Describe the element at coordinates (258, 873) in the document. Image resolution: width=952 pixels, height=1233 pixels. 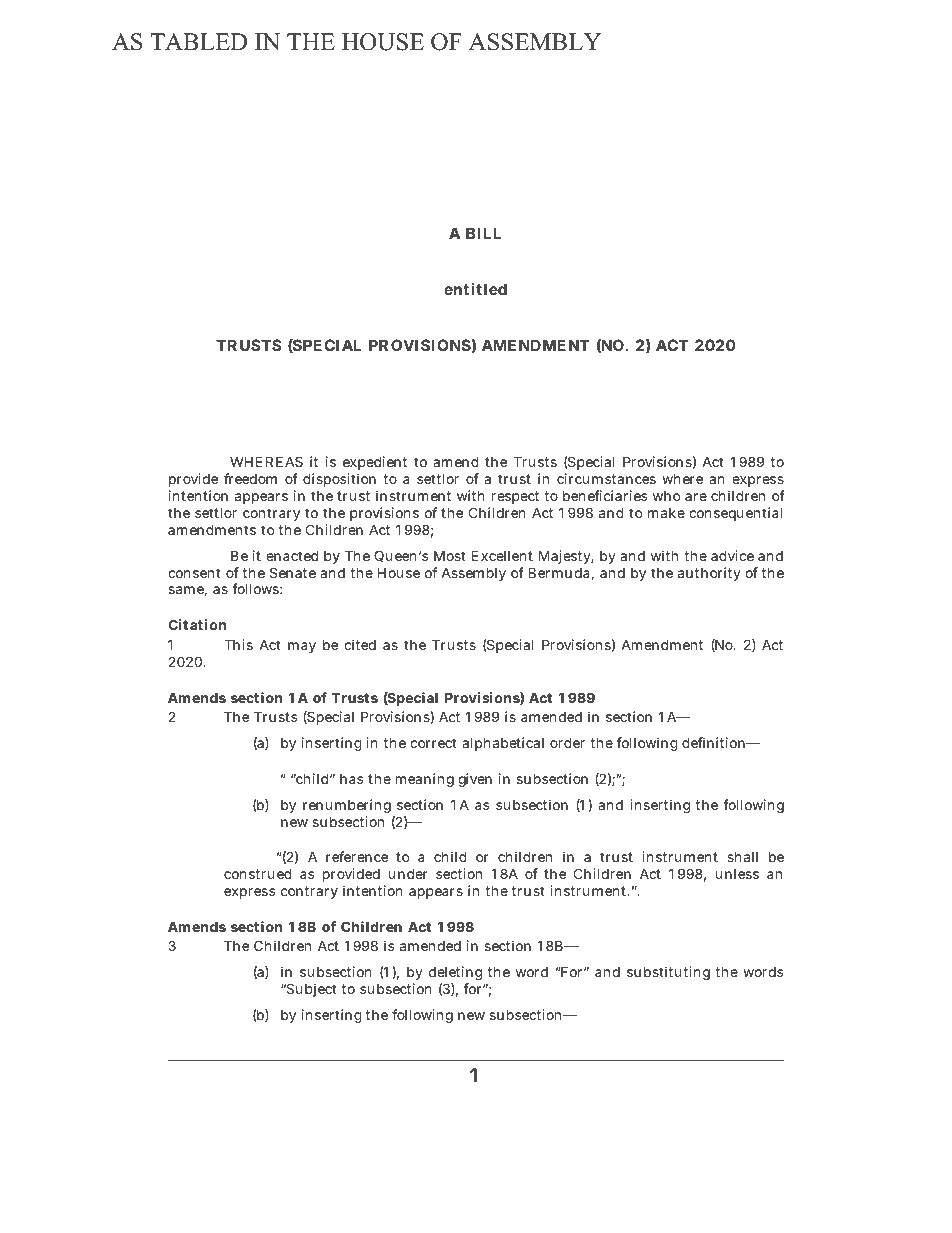
I see `construed` at that location.
